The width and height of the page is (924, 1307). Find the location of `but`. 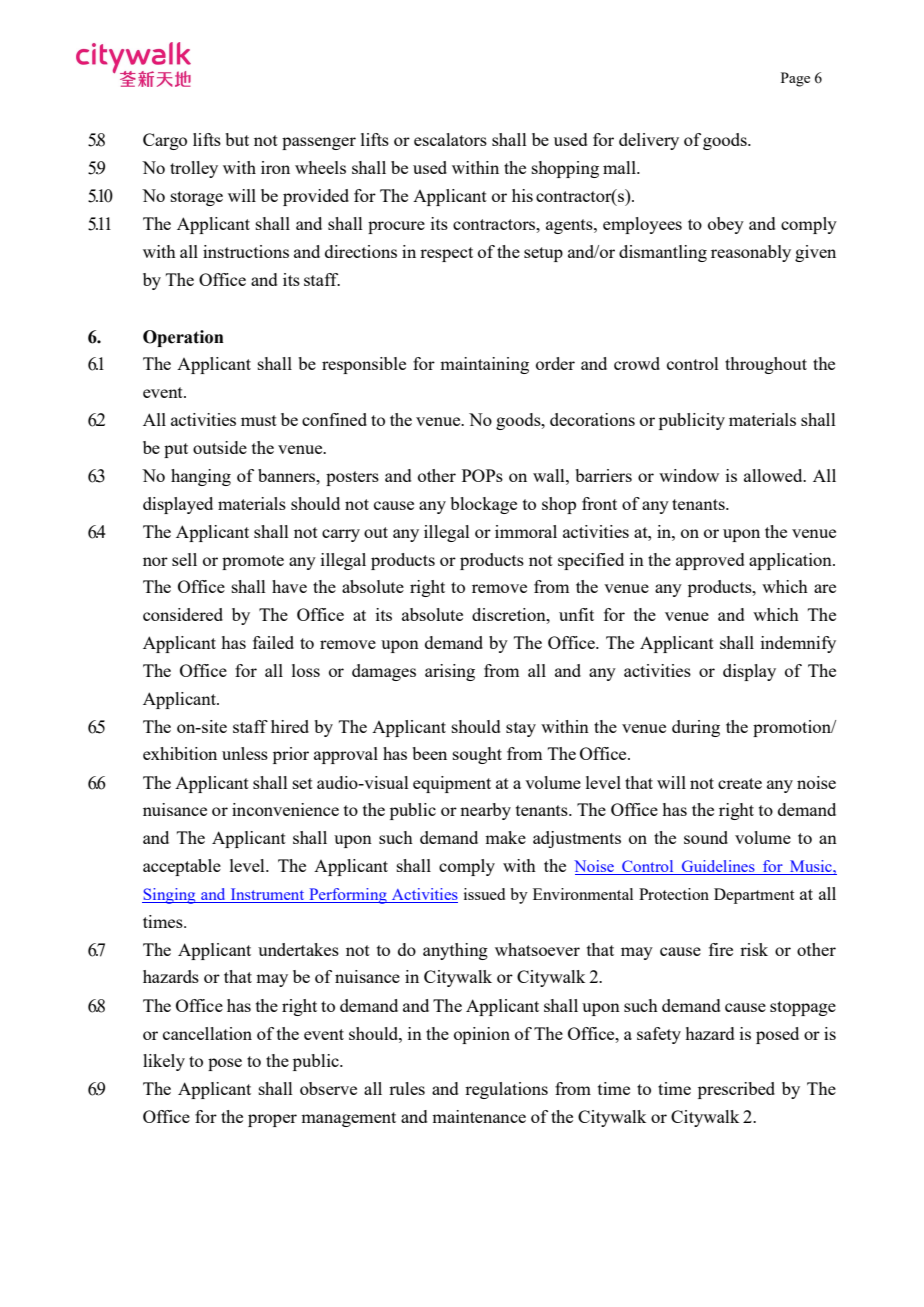

but is located at coordinates (237, 139).
